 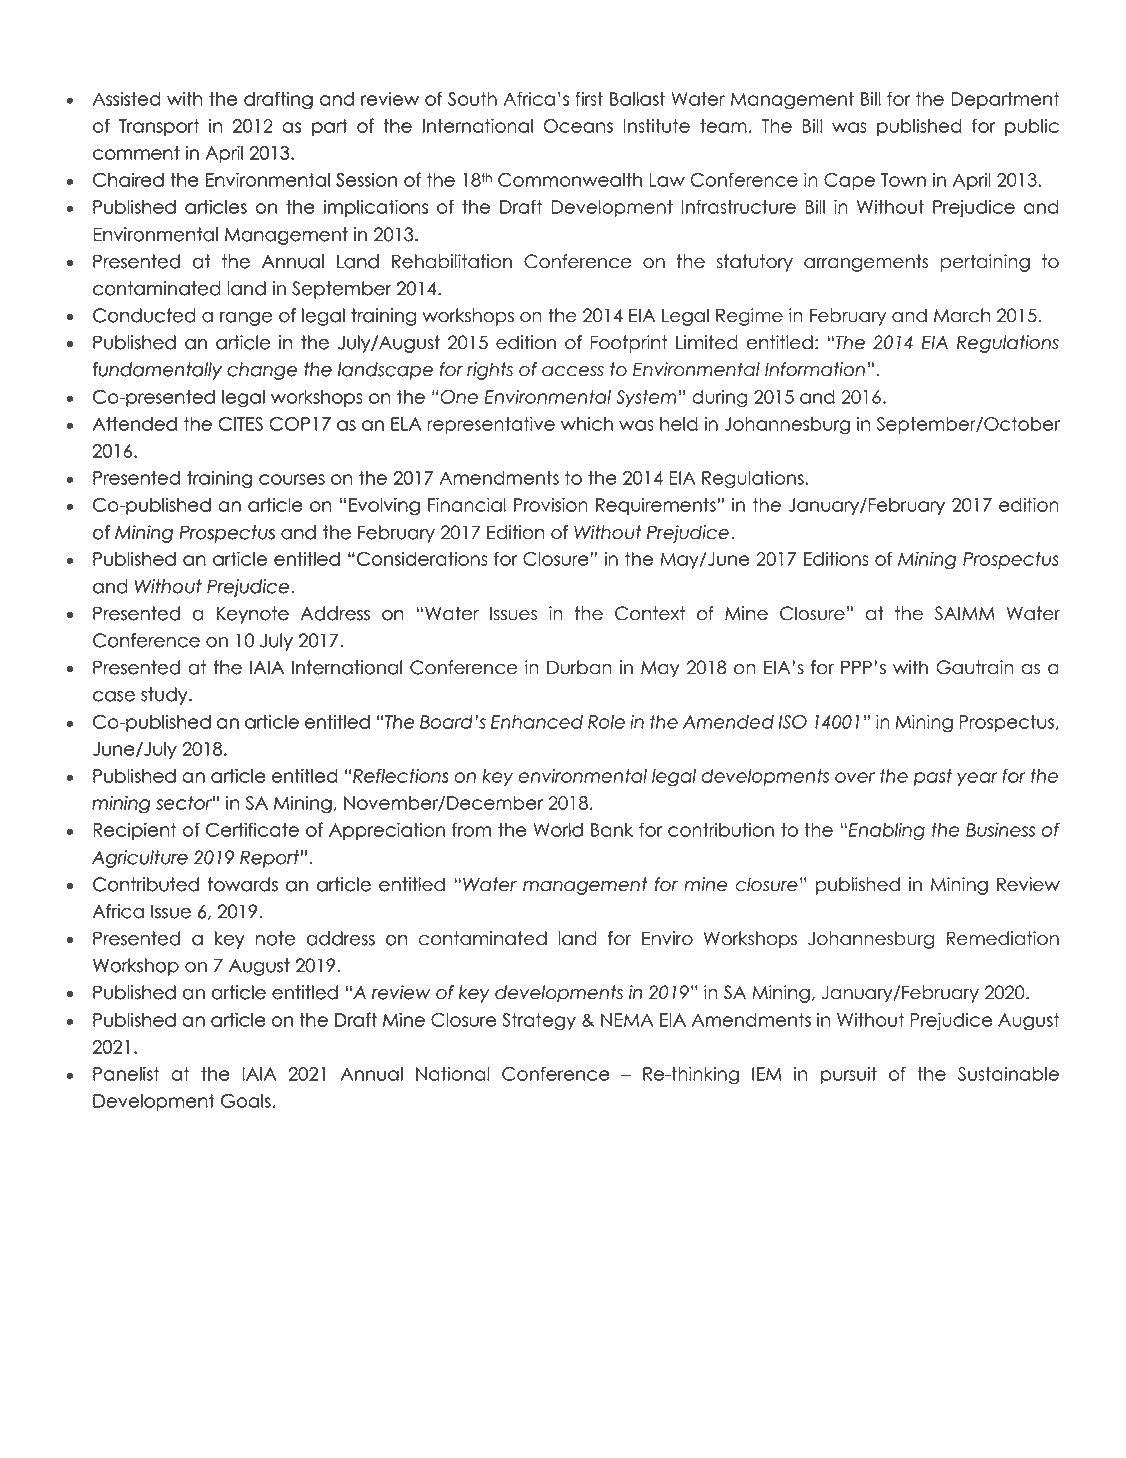 What do you see at coordinates (252, 829) in the document?
I see `Certificate` at bounding box center [252, 829].
